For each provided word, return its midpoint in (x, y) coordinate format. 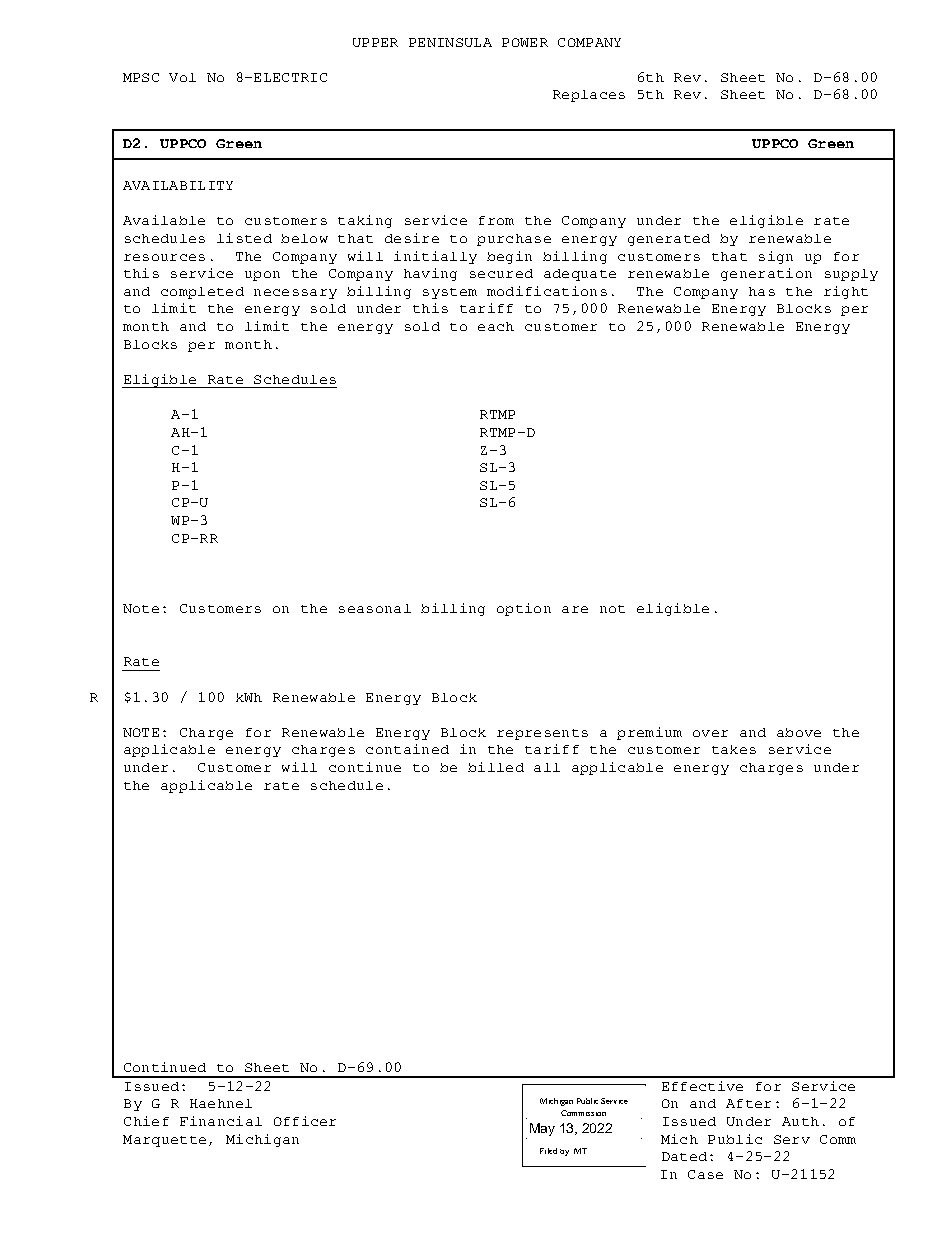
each (496, 326)
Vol (182, 77)
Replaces (589, 96)
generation (766, 274)
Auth (800, 1121)
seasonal (375, 608)
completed (202, 293)
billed (496, 767)
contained (407, 749)
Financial (221, 1121)
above (799, 732)
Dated (684, 1156)
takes (734, 749)
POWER (525, 42)
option (524, 609)
